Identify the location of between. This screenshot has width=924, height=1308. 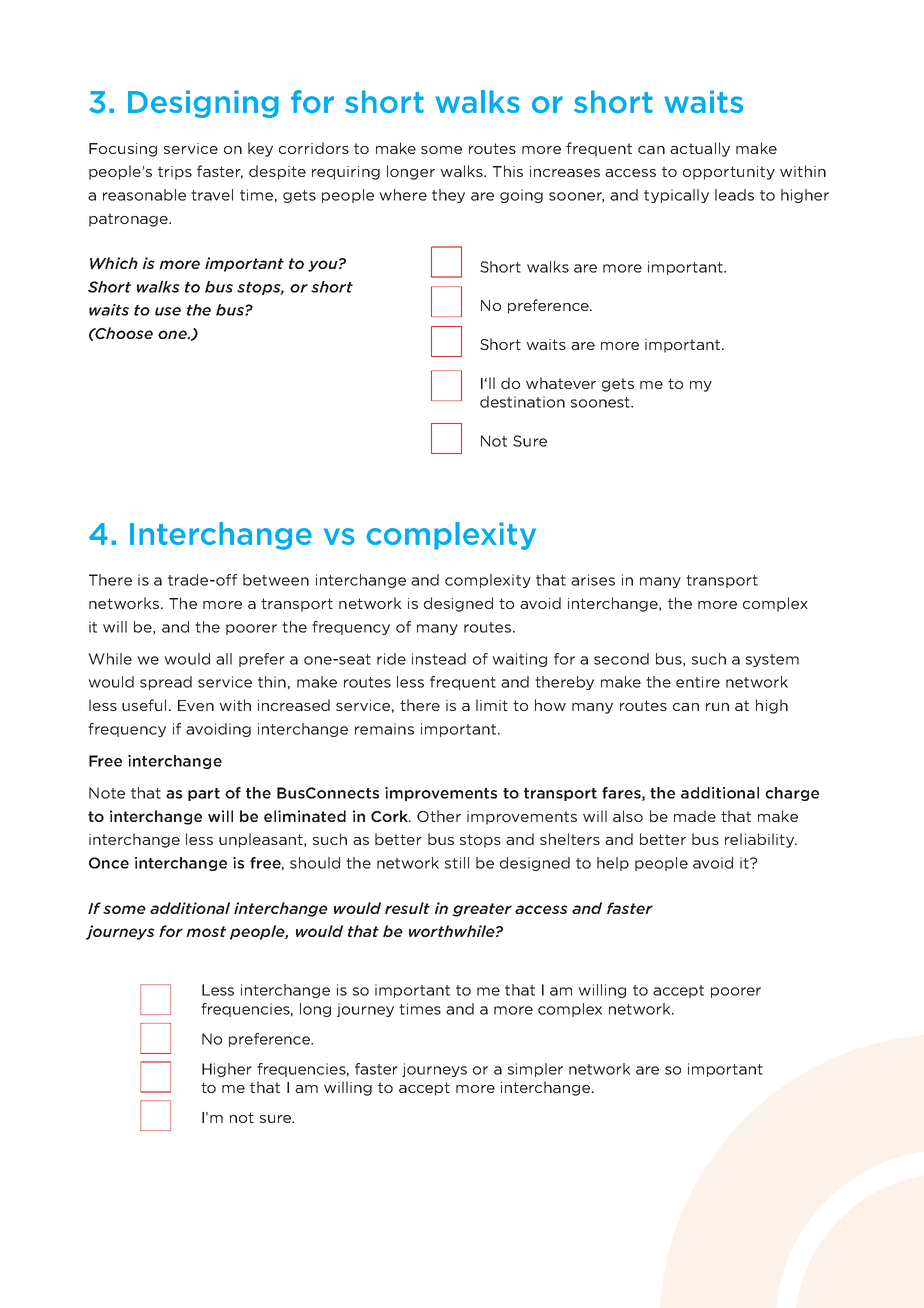
(276, 580).
